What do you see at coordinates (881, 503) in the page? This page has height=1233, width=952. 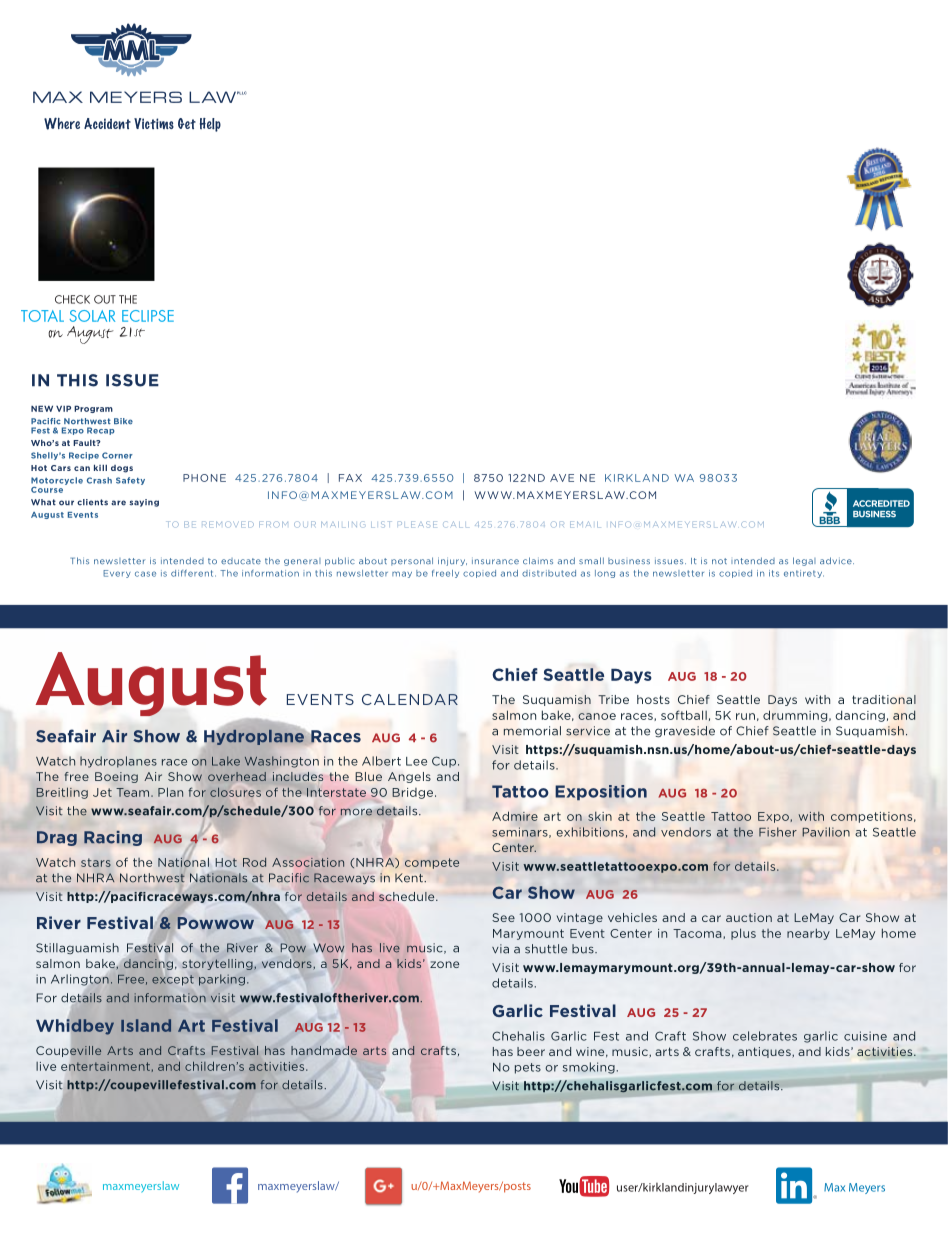 I see `ACCREDITED` at bounding box center [881, 503].
